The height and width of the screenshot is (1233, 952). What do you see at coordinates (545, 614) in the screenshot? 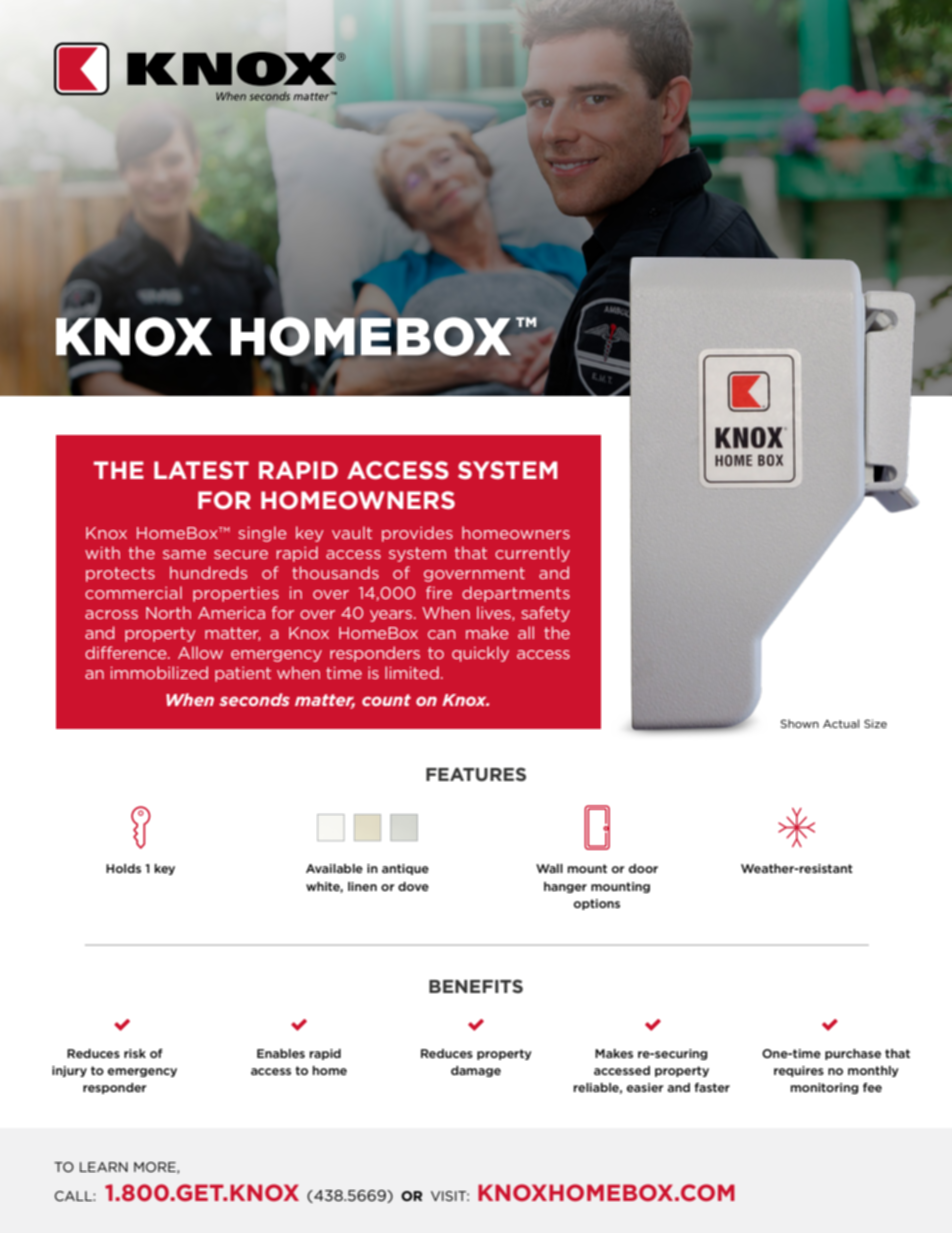
I see `safety` at bounding box center [545, 614].
